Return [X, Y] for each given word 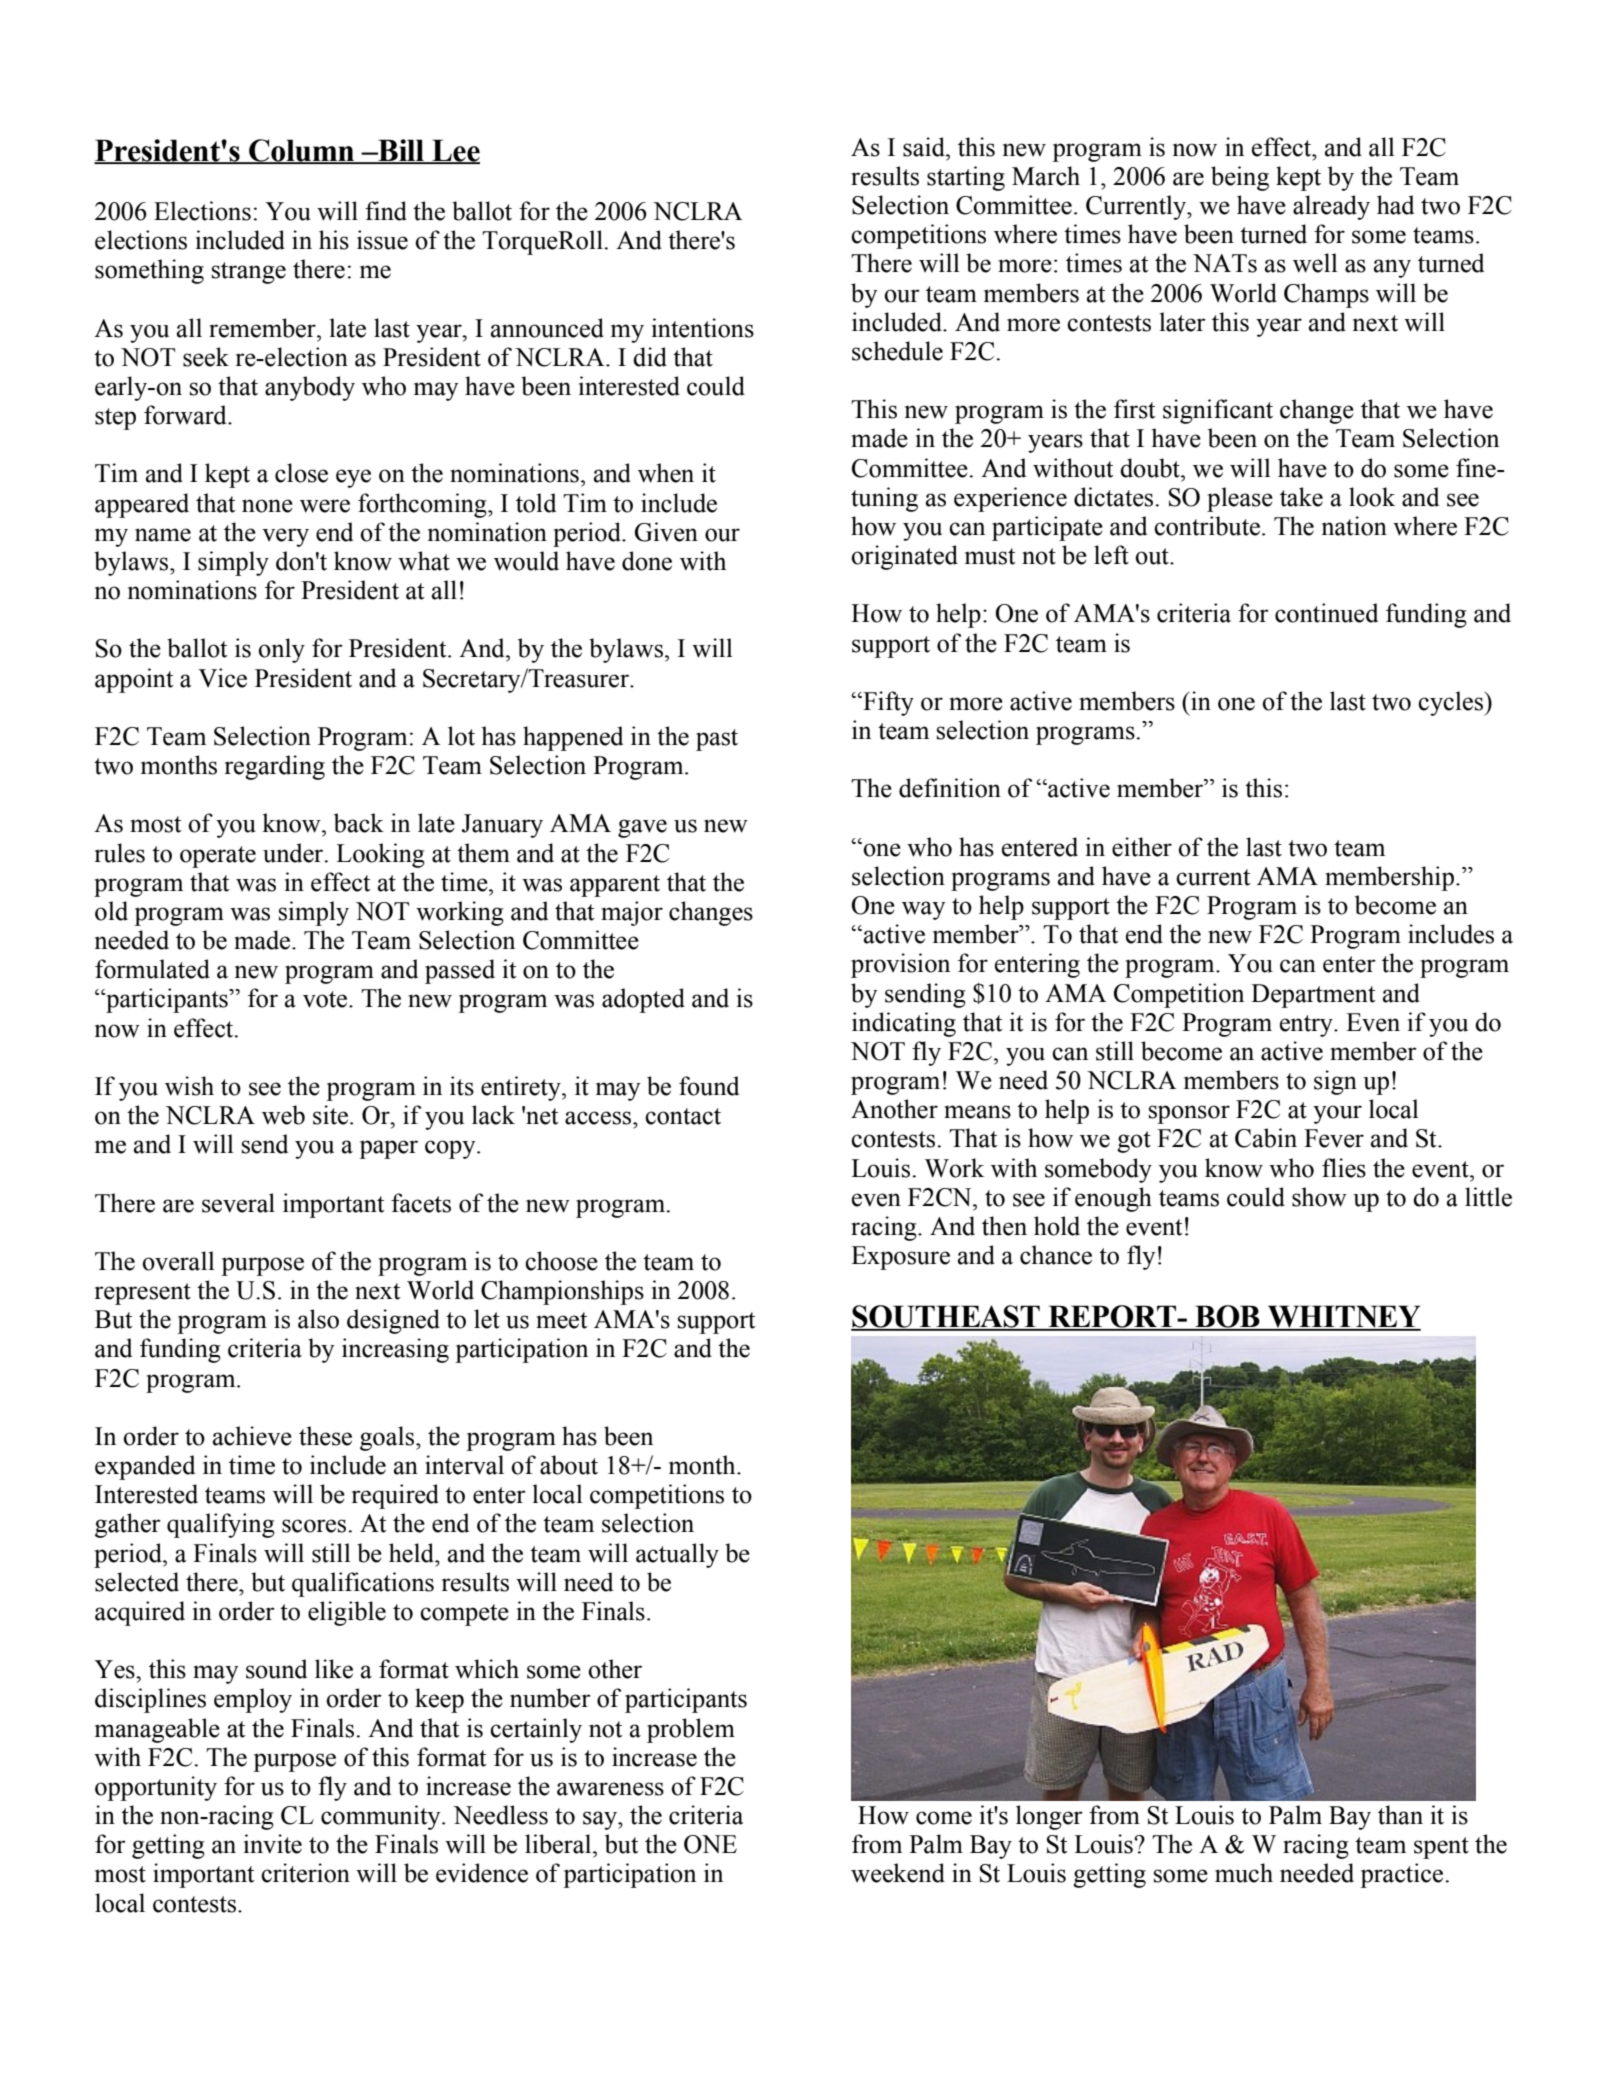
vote [325, 999]
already [1331, 207]
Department [1313, 996]
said [925, 147]
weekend [898, 1873]
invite [273, 1844]
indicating [904, 1024]
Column [302, 151]
